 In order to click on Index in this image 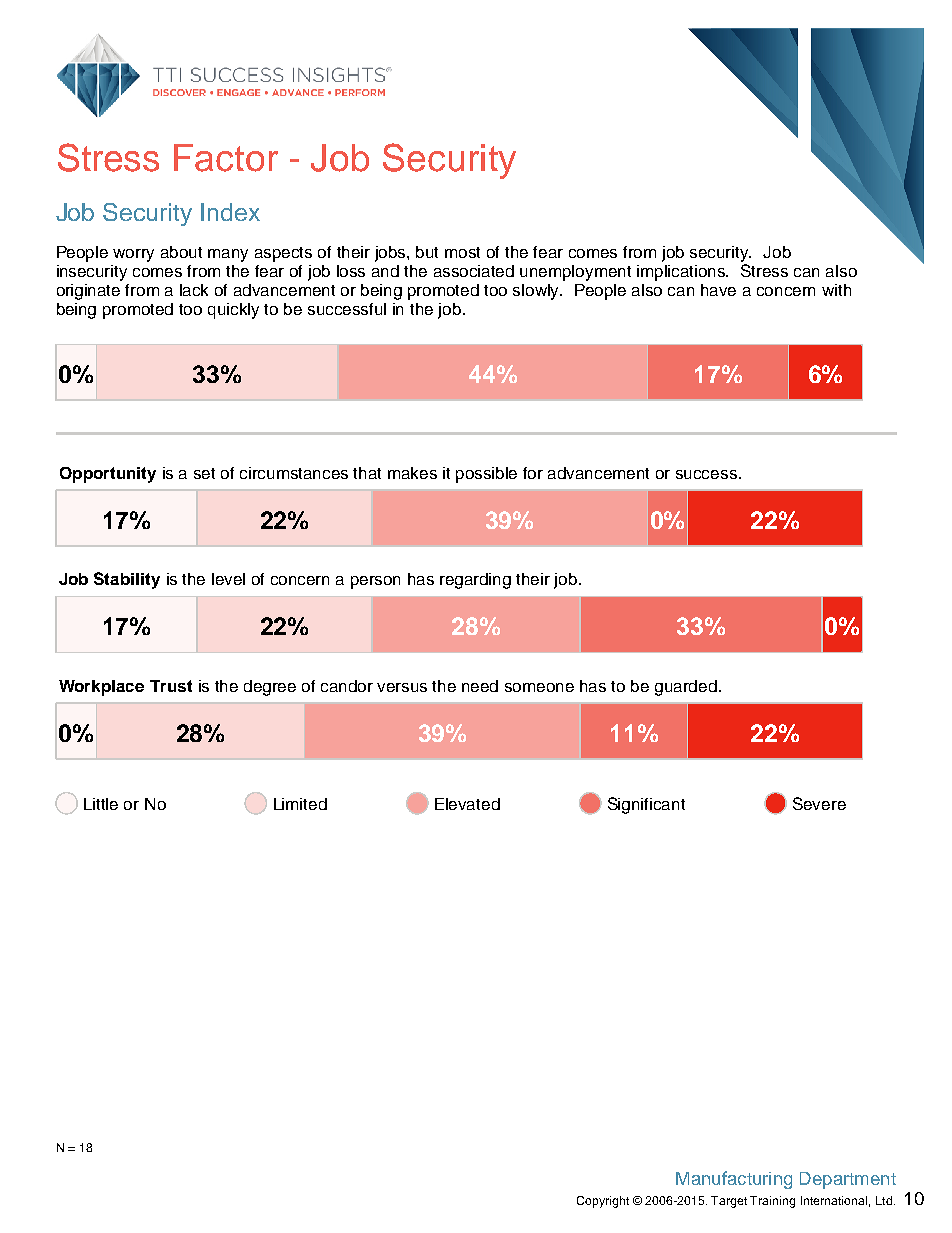, I will do `click(230, 212)`.
